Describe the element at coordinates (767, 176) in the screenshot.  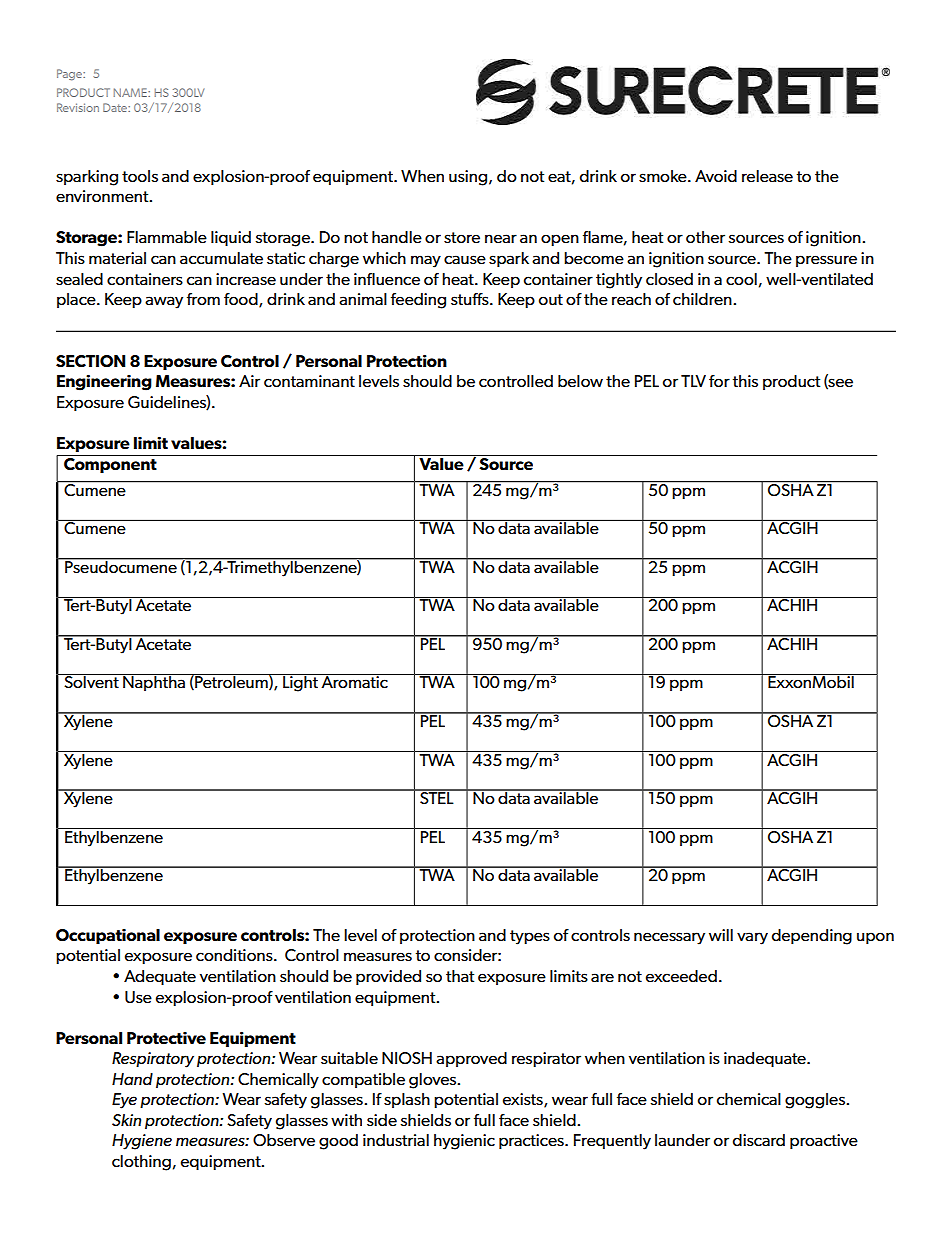
I see `release` at that location.
